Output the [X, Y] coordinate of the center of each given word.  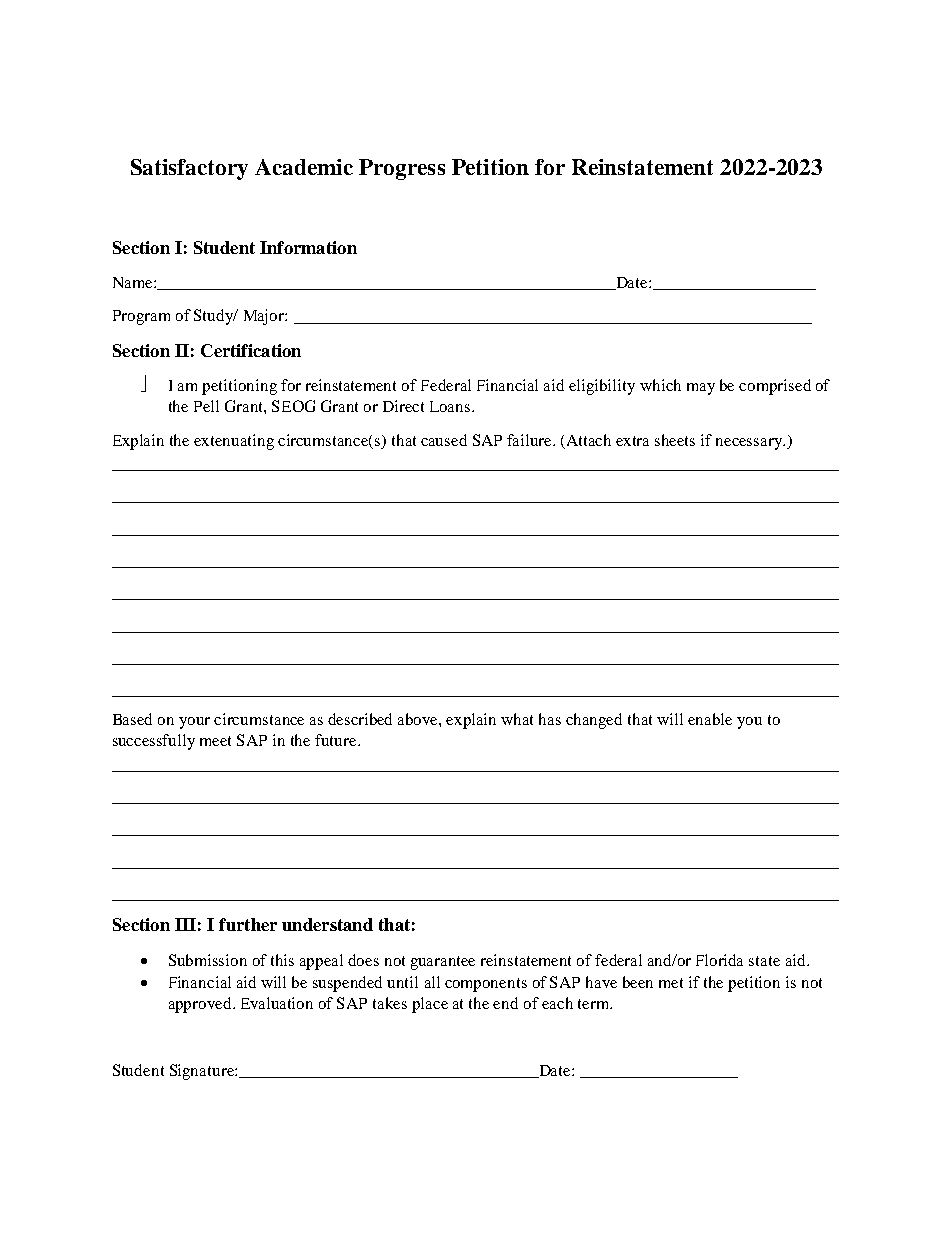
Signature [203, 1072]
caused [444, 440]
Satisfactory [189, 169]
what [517, 719]
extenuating [234, 442]
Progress [402, 169]
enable [710, 719]
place [430, 1005]
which [660, 385]
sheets [675, 440]
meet [215, 741]
